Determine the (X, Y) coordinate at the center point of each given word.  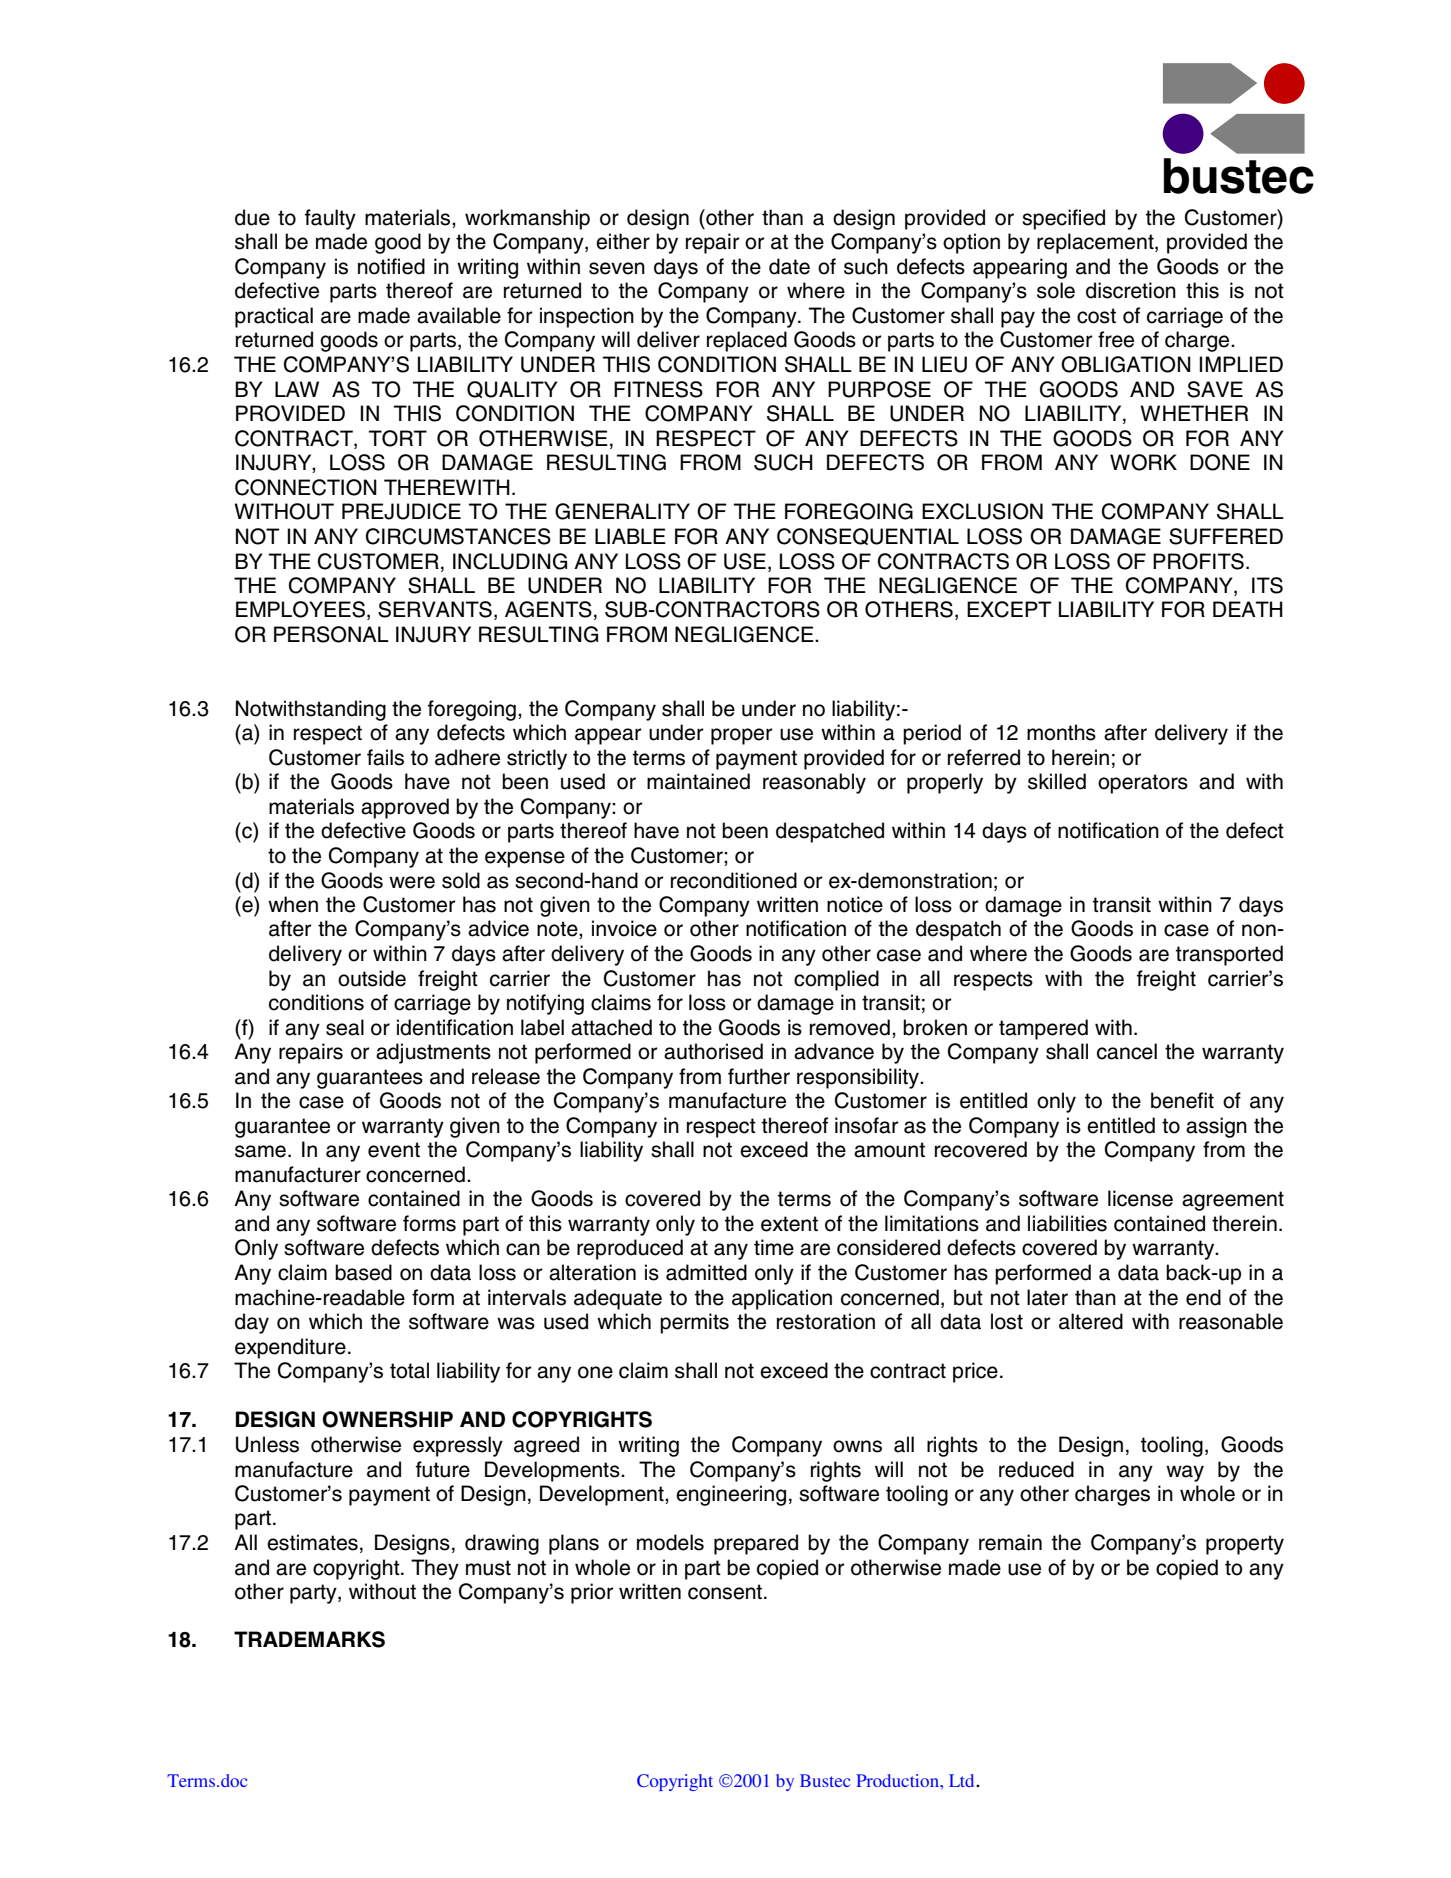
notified (391, 266)
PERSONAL (331, 634)
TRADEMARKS (309, 1639)
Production (898, 1780)
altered (1091, 1321)
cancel (1127, 1051)
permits (694, 1323)
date (789, 266)
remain (1010, 1542)
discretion (1131, 290)
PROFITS (1198, 561)
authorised (713, 1051)
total (409, 1370)
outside (372, 978)
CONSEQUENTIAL (868, 536)
